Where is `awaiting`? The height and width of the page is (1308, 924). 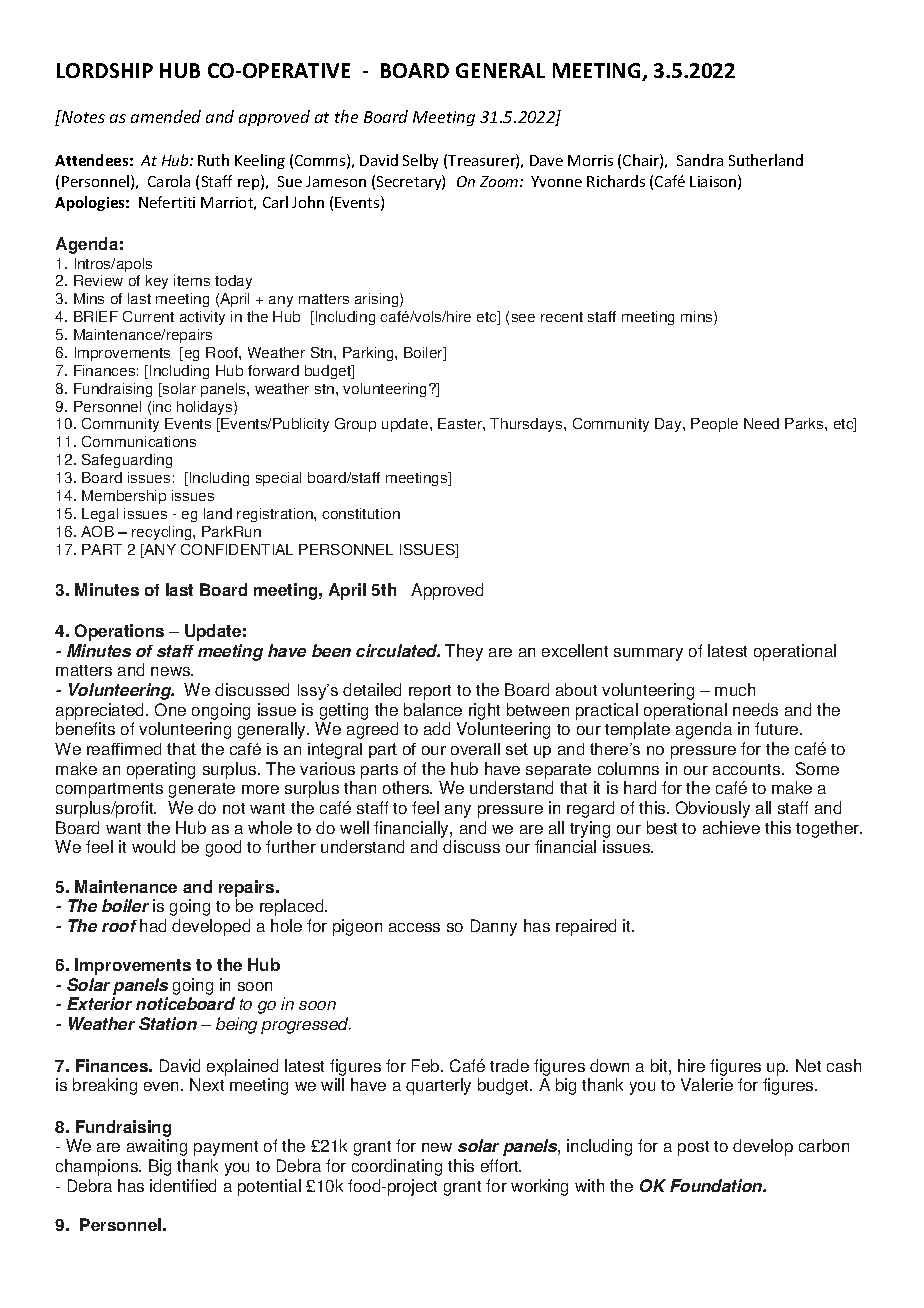
awaiting is located at coordinates (157, 1147).
